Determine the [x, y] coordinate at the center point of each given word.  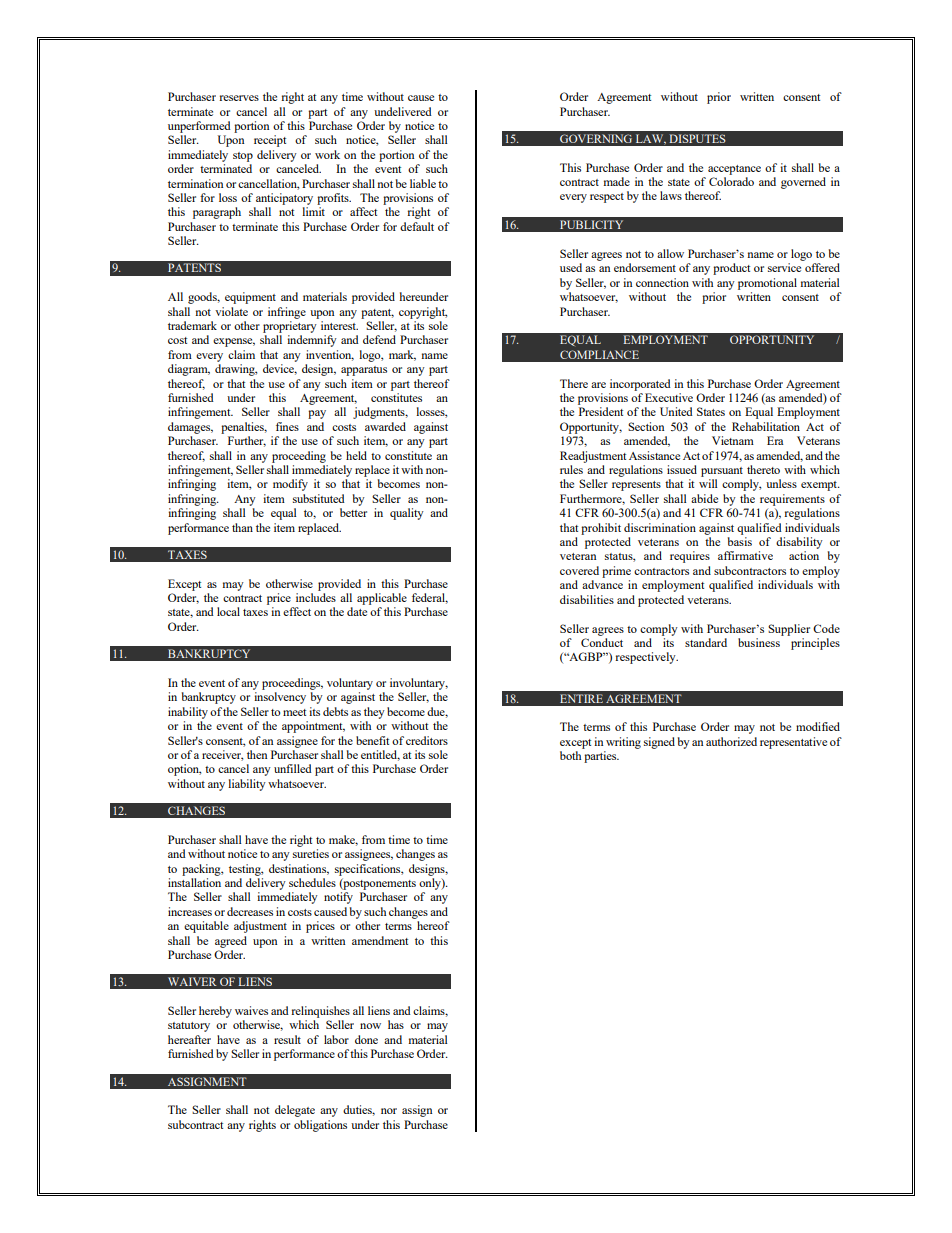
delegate [295, 1111]
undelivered [403, 111]
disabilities [587, 599]
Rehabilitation [766, 426]
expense [234, 342]
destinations [299, 869]
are [598, 385]
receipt [270, 141]
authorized [731, 741]
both [570, 755]
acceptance [734, 170]
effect [297, 611]
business [759, 642]
